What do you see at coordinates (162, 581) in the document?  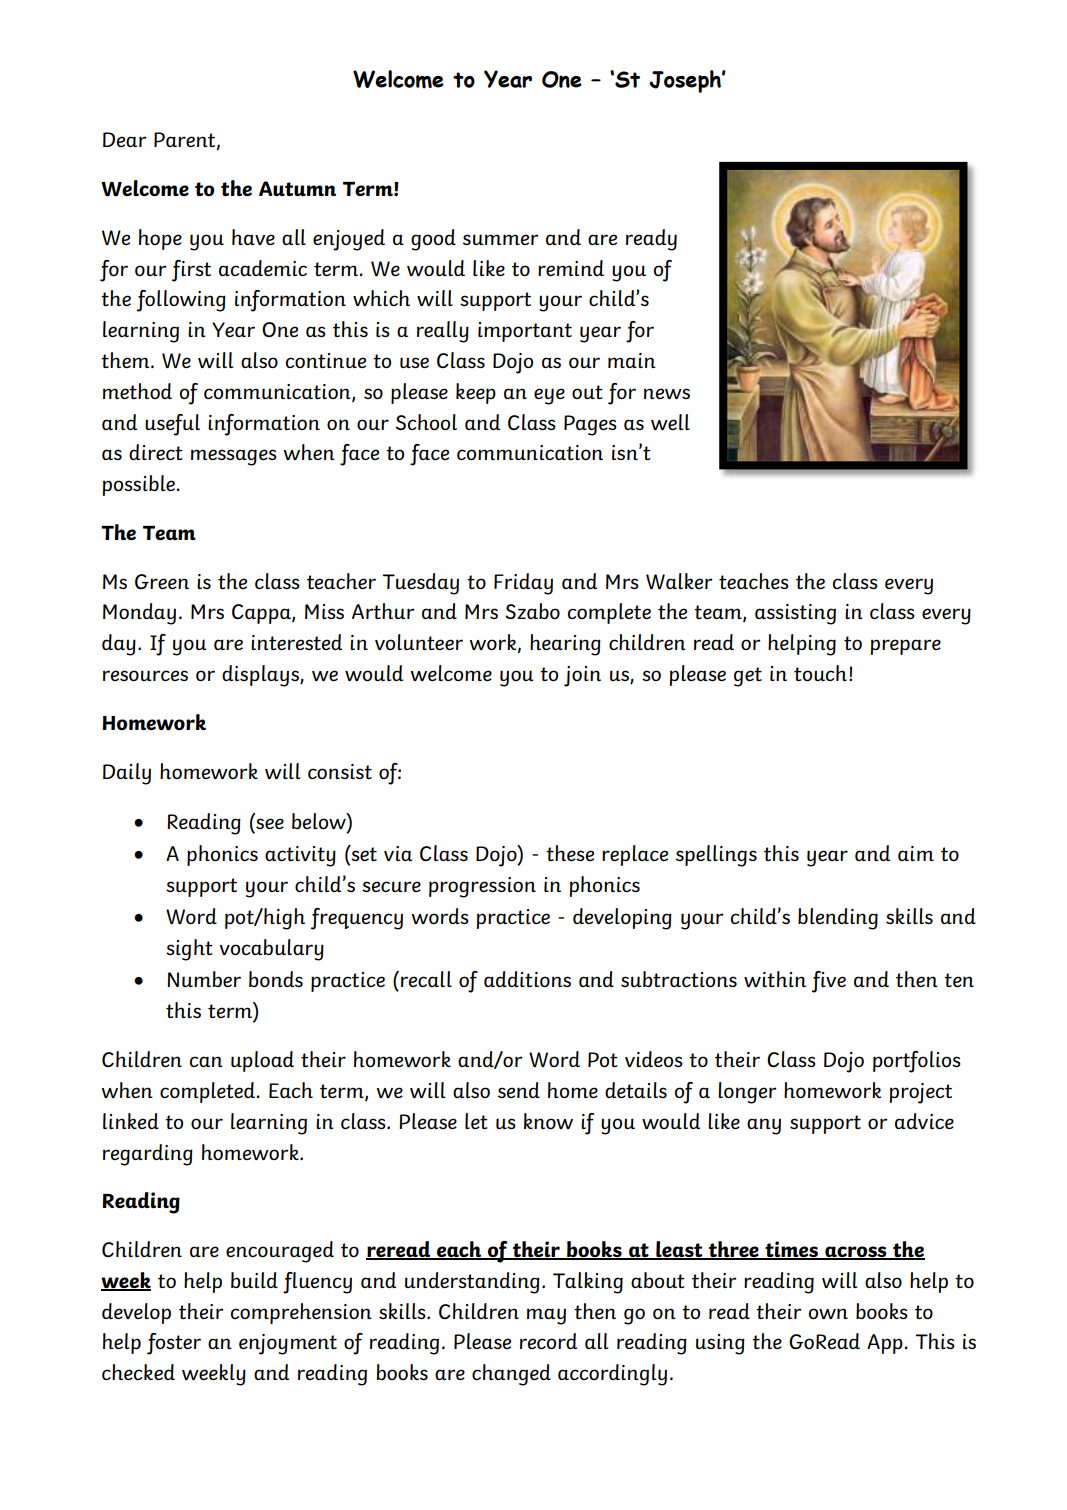 I see `Green` at bounding box center [162, 581].
